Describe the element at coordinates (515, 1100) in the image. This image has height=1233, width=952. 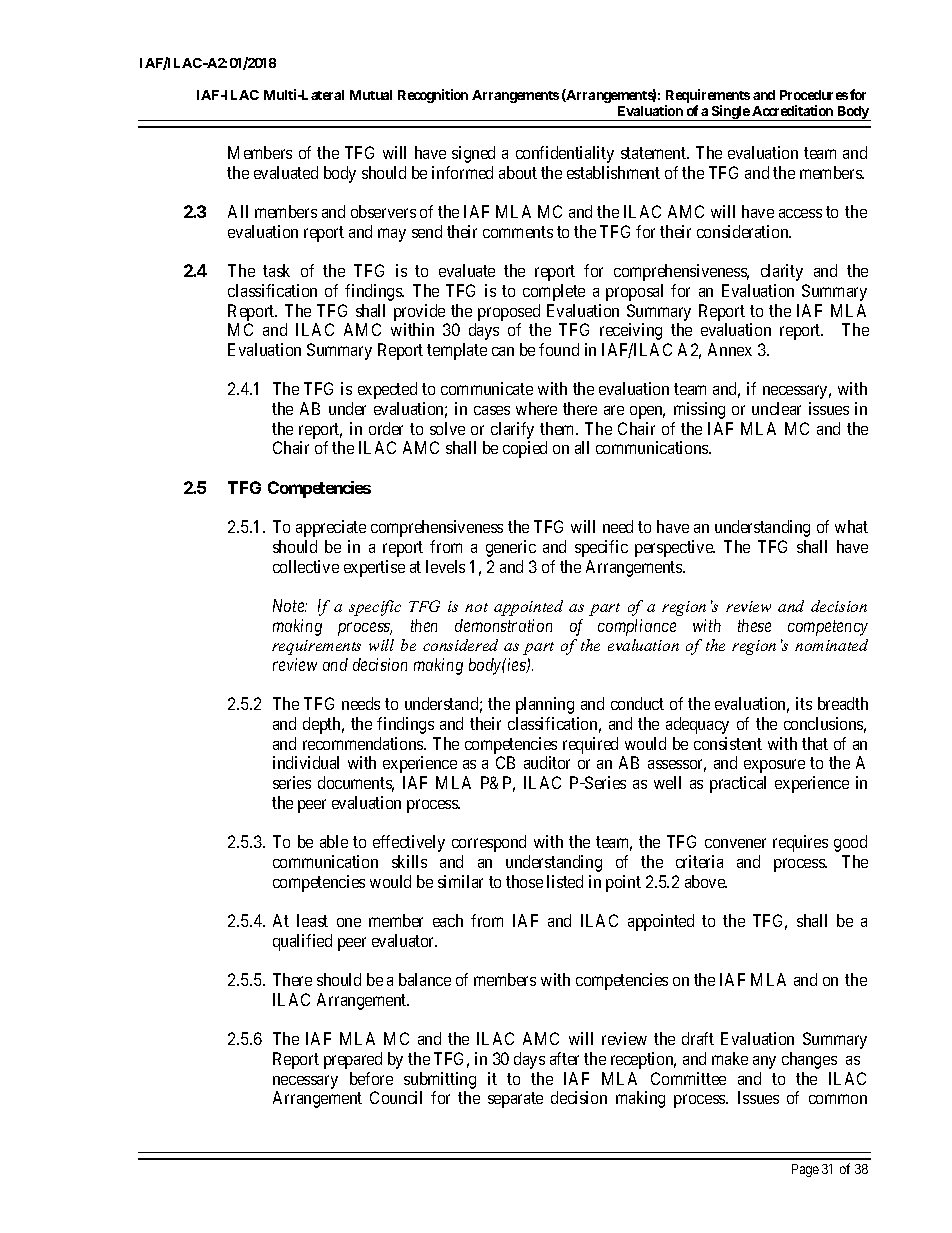
I see `separate` at that location.
